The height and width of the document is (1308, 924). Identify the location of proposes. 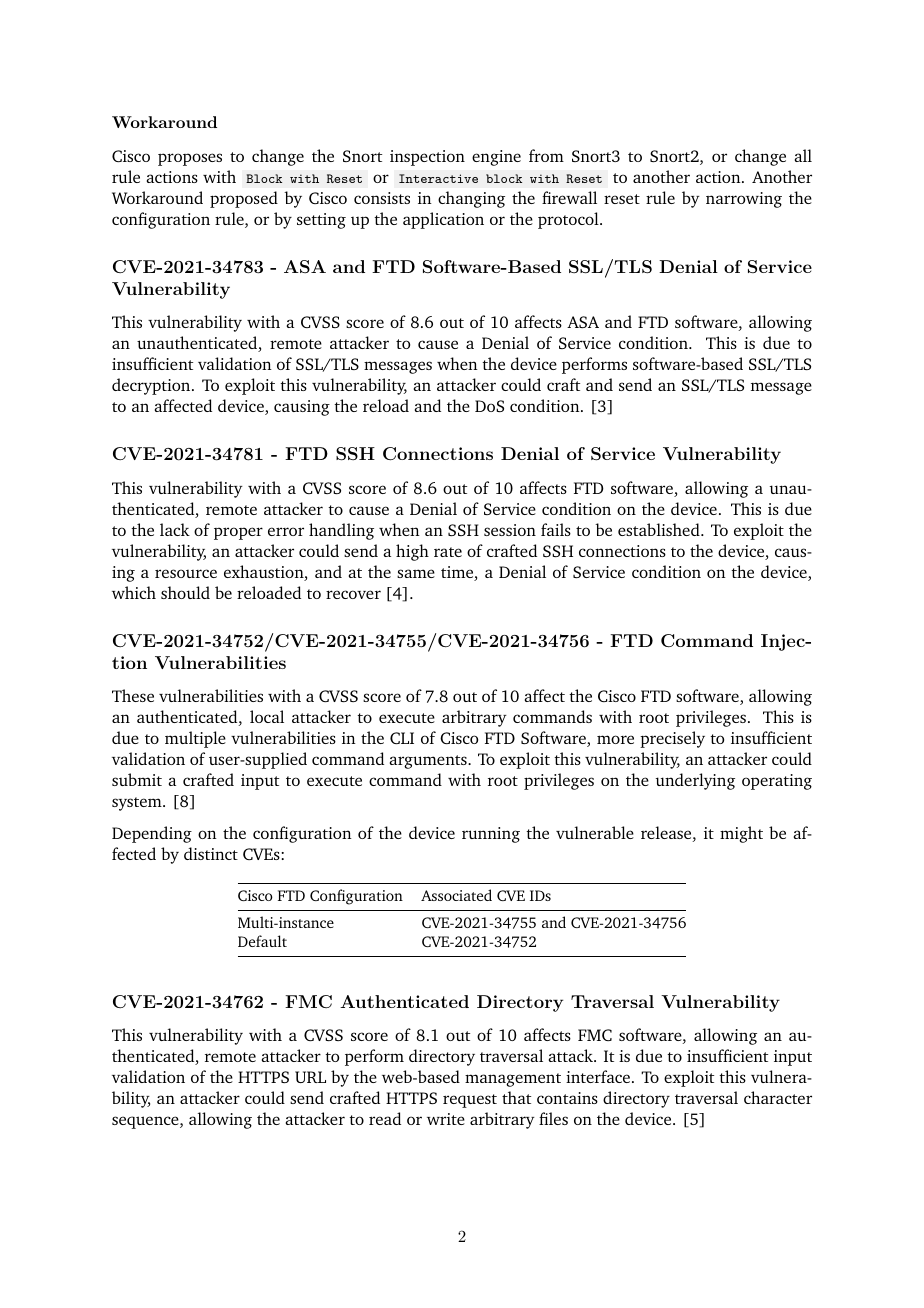
(190, 159).
